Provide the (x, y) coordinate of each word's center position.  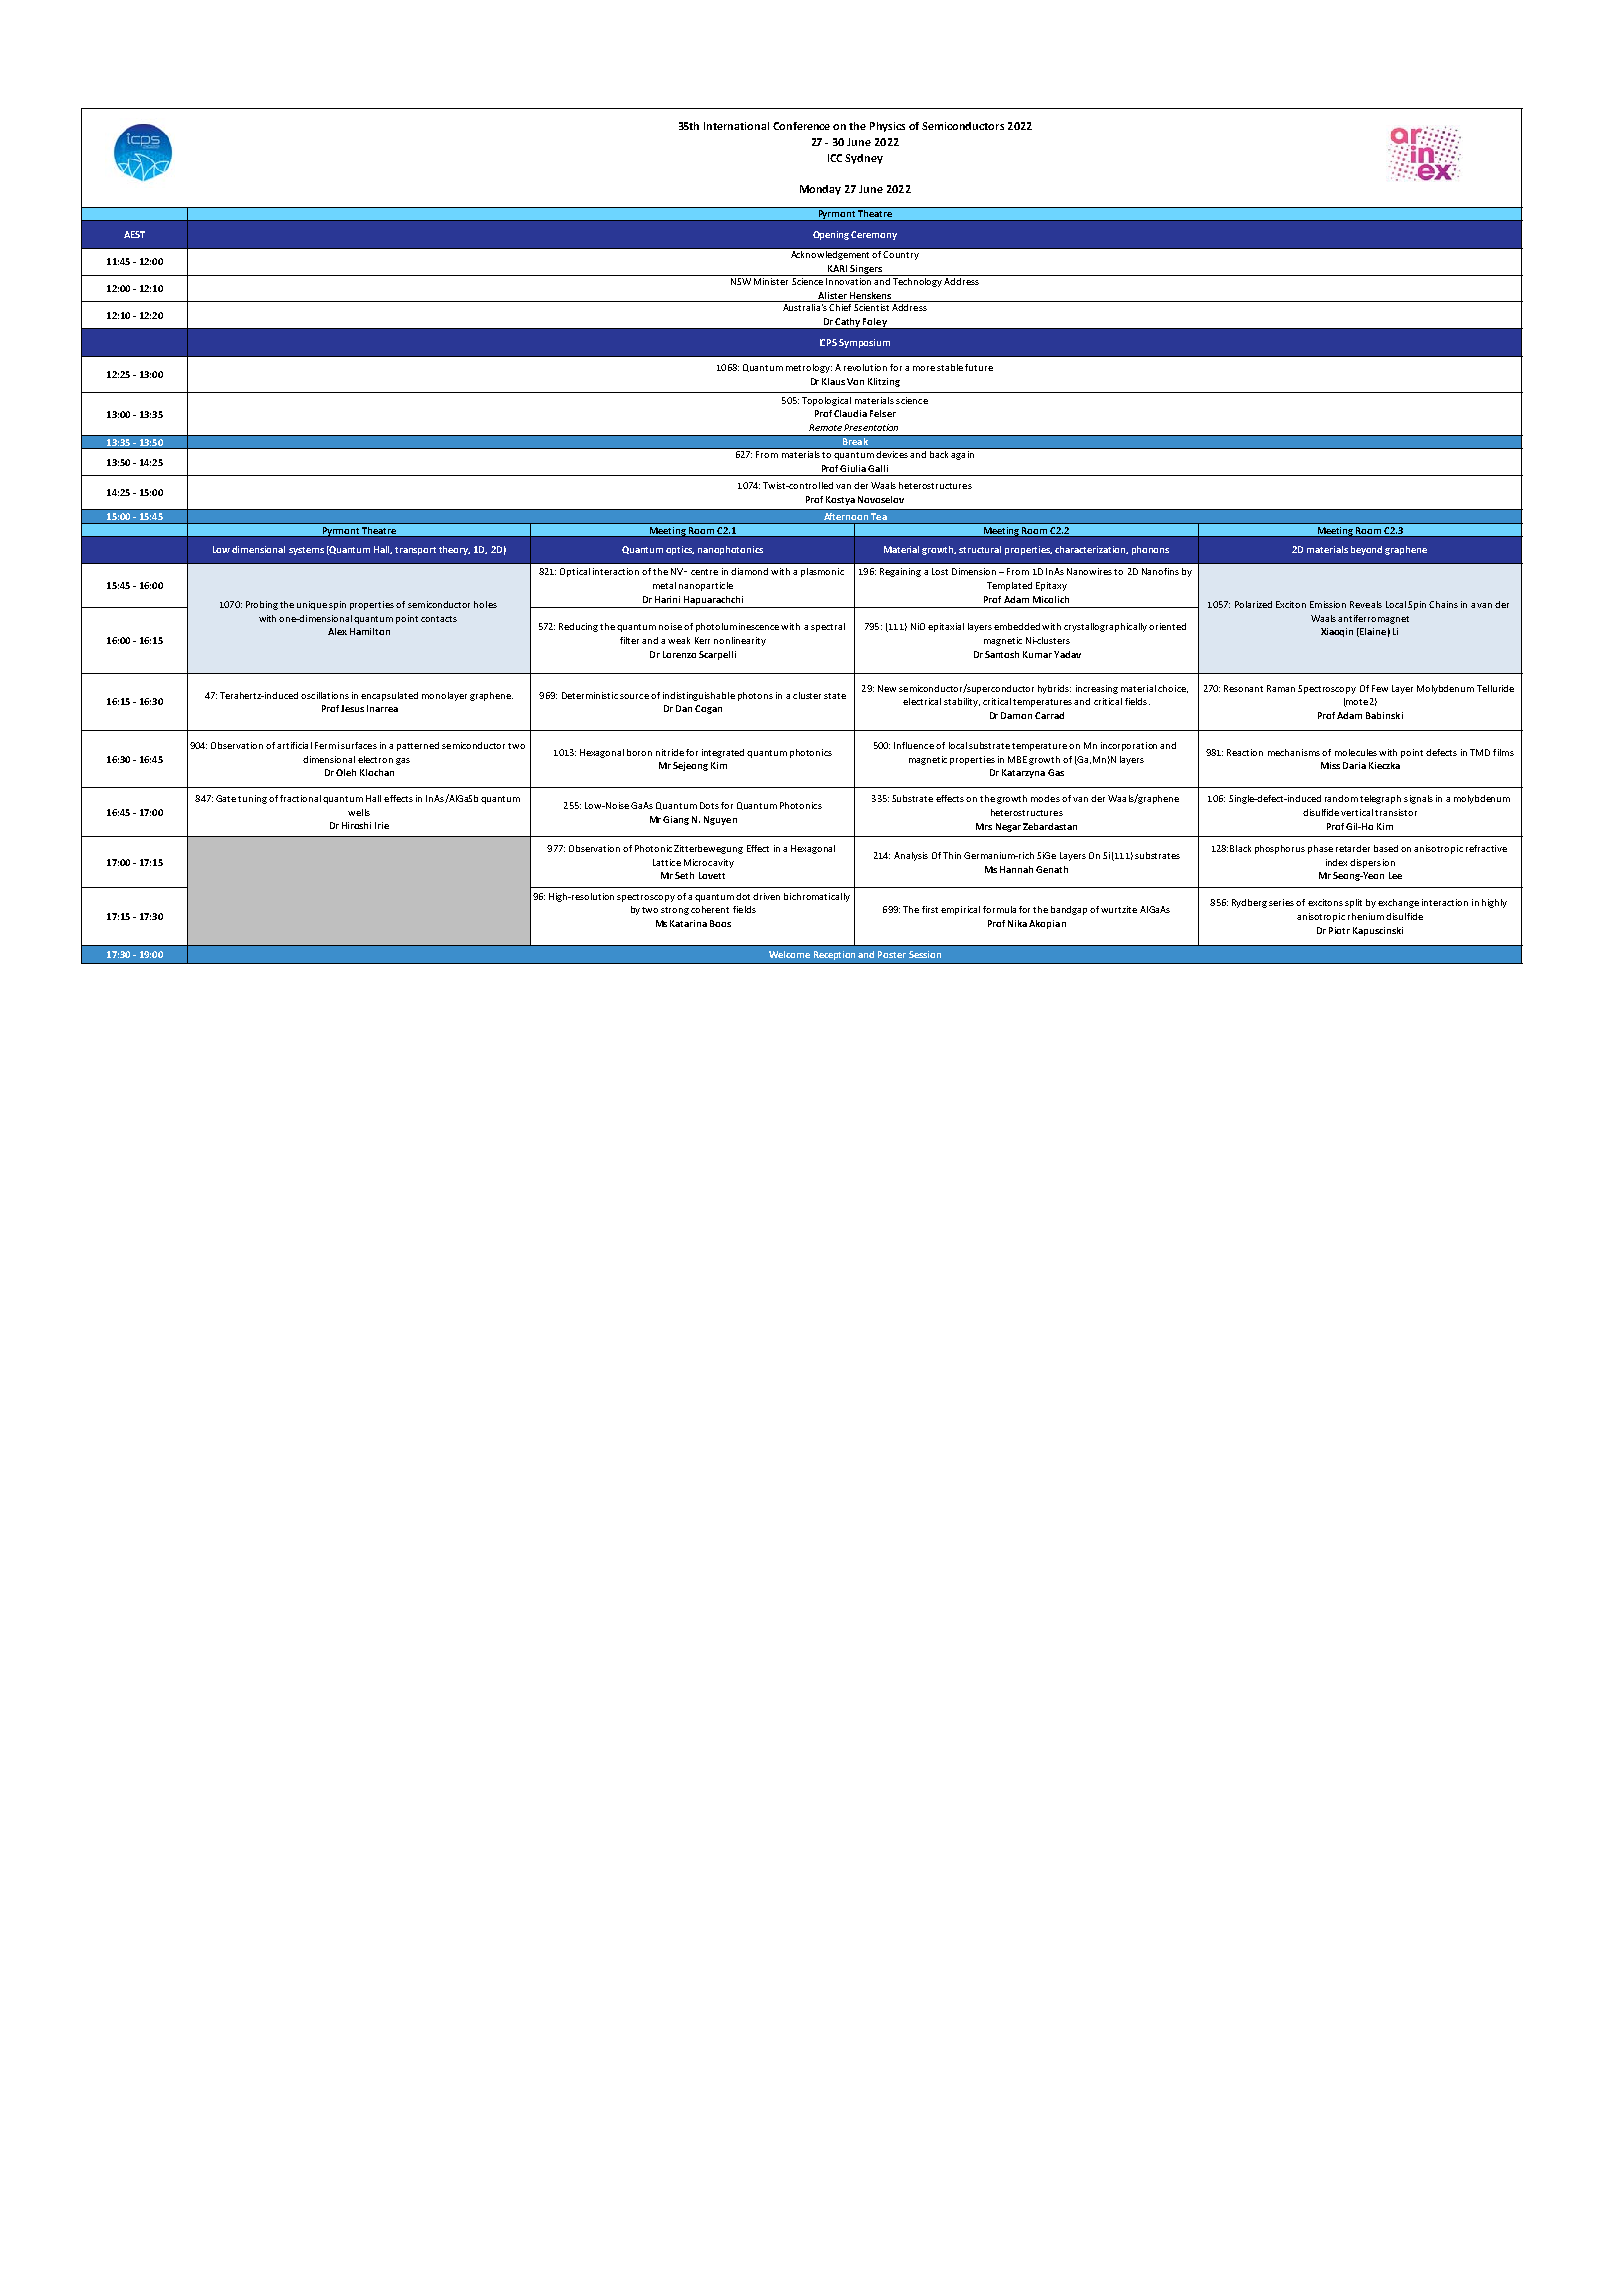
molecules (1356, 752)
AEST (134, 234)
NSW (740, 280)
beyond (1366, 550)
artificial (294, 745)
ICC (835, 158)
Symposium (864, 343)
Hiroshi (356, 825)
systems (306, 551)
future (979, 367)
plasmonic (822, 572)
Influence (914, 745)
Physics (887, 127)
